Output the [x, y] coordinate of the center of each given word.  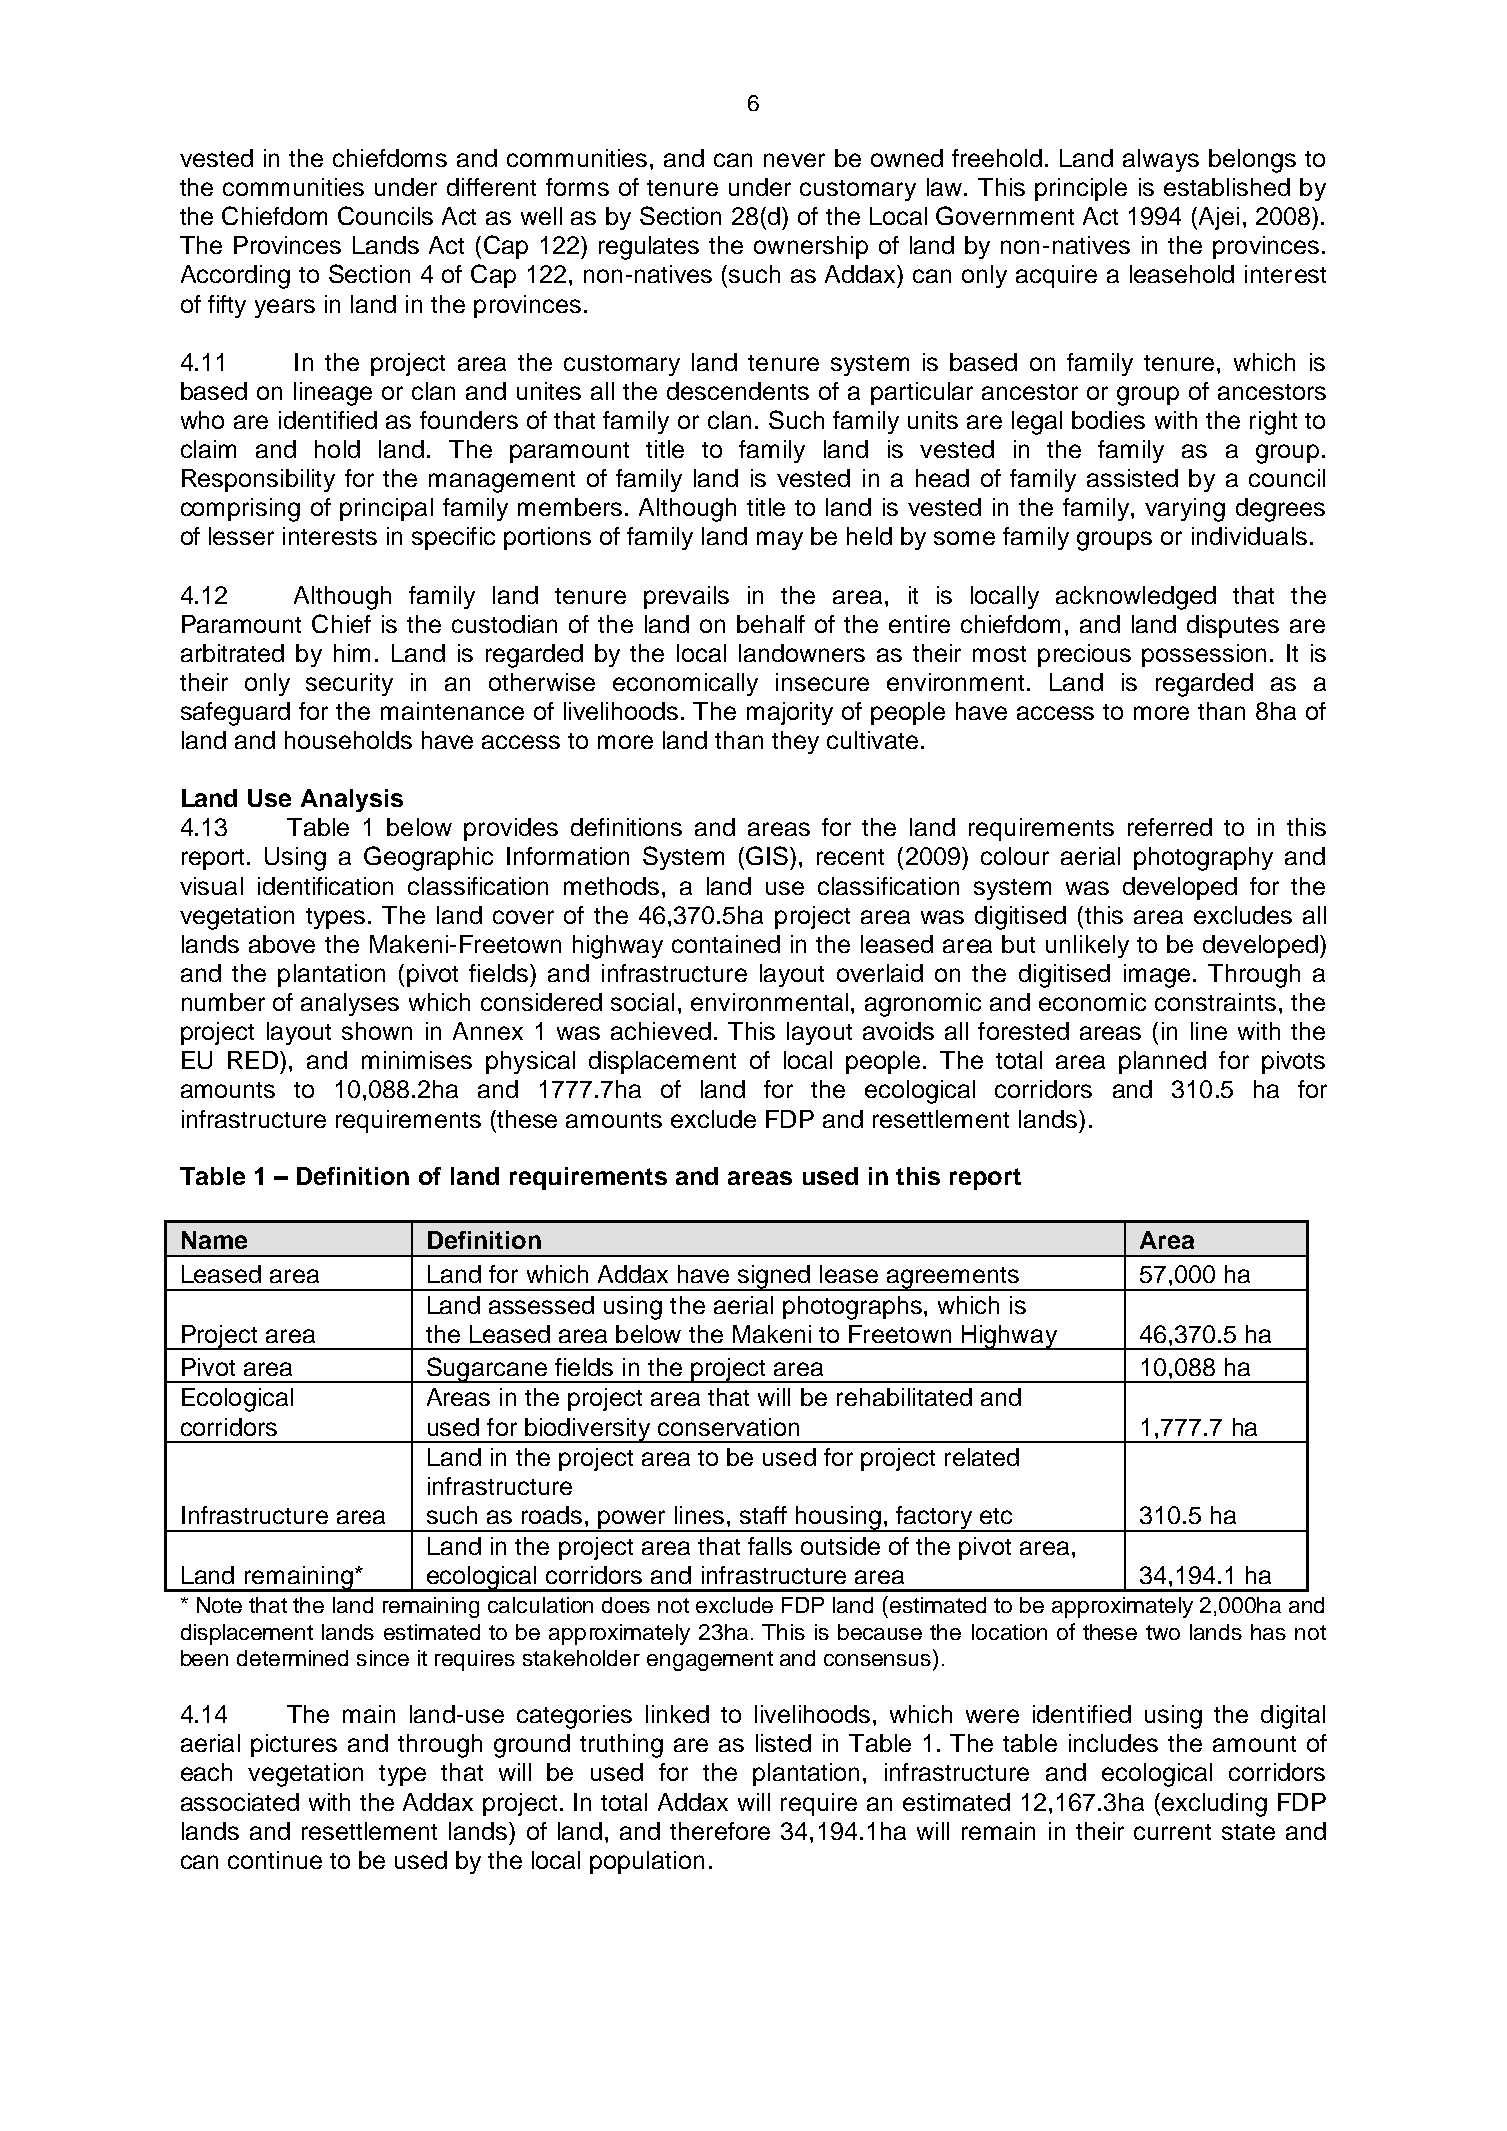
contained [726, 944]
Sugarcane [486, 1370]
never [794, 160]
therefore [720, 1831]
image [1157, 976]
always [1161, 160]
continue [275, 1860]
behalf [771, 624]
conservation [728, 1427]
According [235, 277]
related [982, 1457]
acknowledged [1136, 598]
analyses [350, 1004]
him [352, 653]
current [1172, 1832]
